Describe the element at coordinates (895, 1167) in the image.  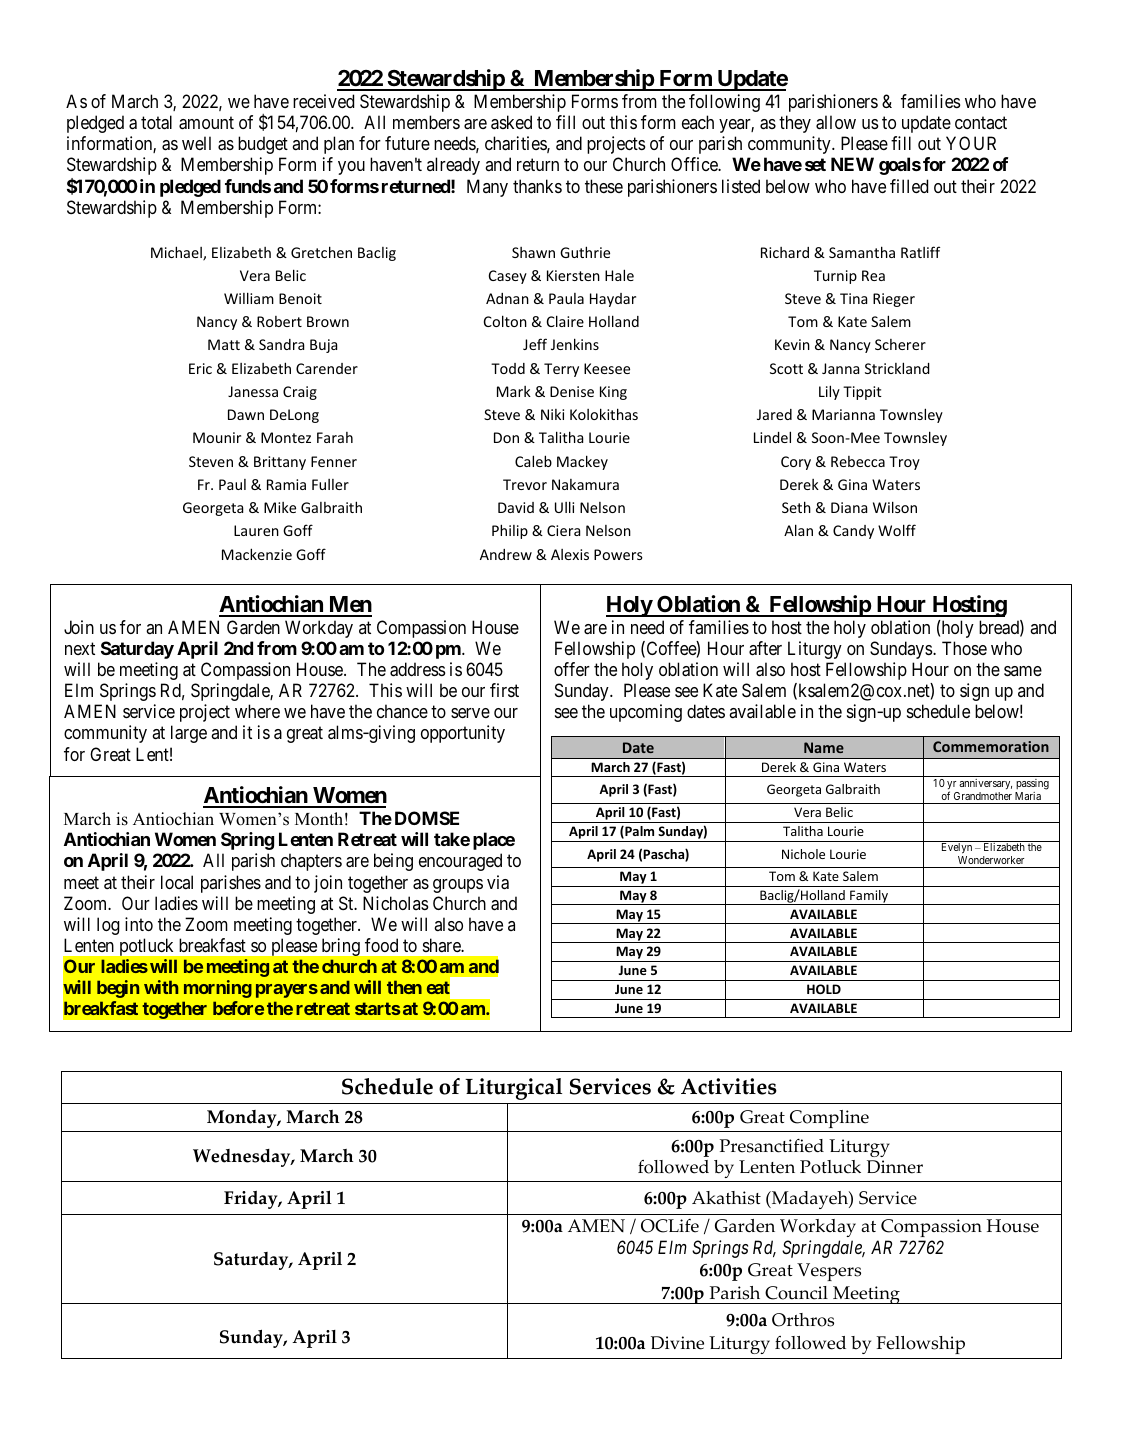
I see `Dinner` at that location.
